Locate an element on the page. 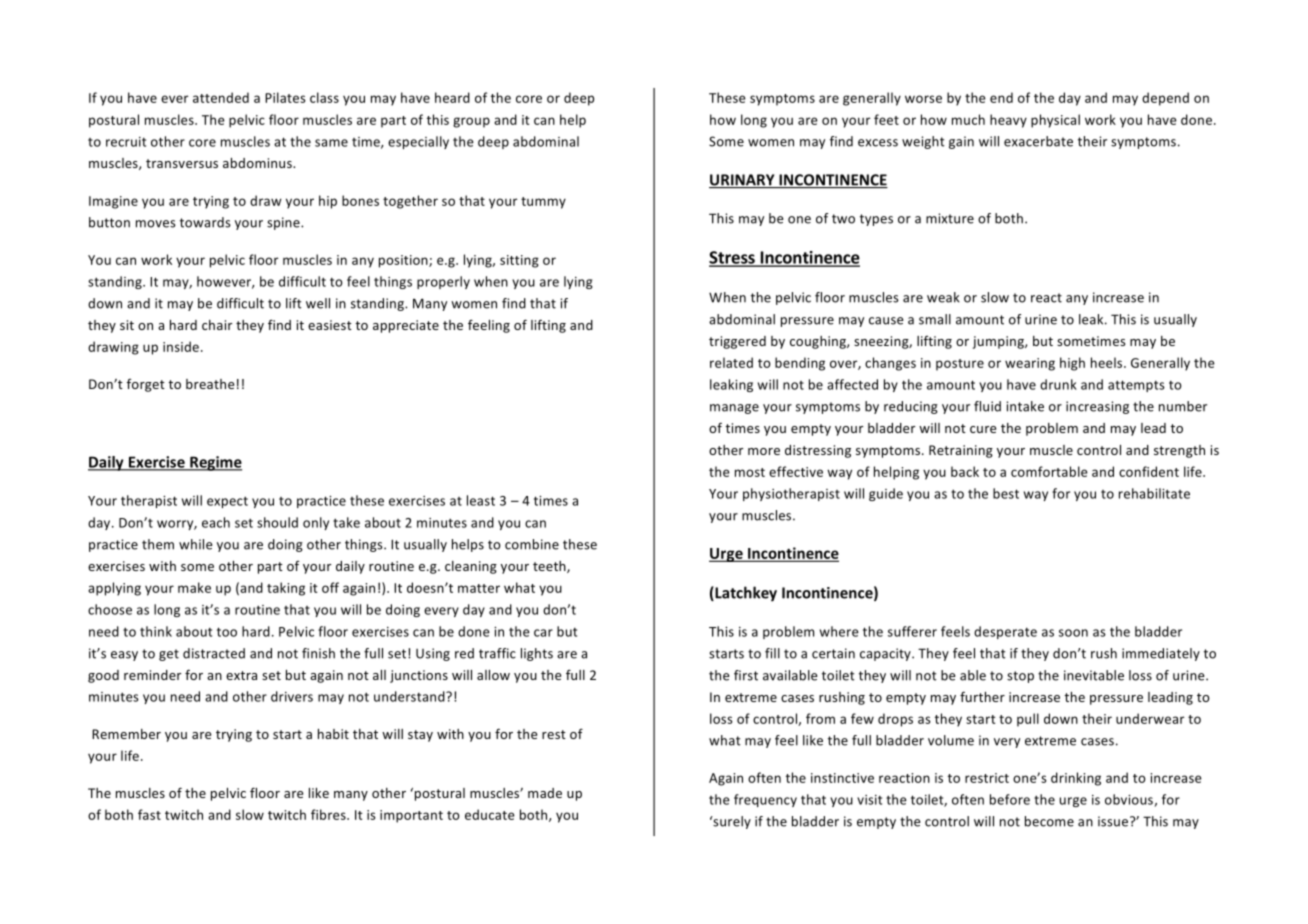 This document has height=924, width=1308. too is located at coordinates (227, 632).
